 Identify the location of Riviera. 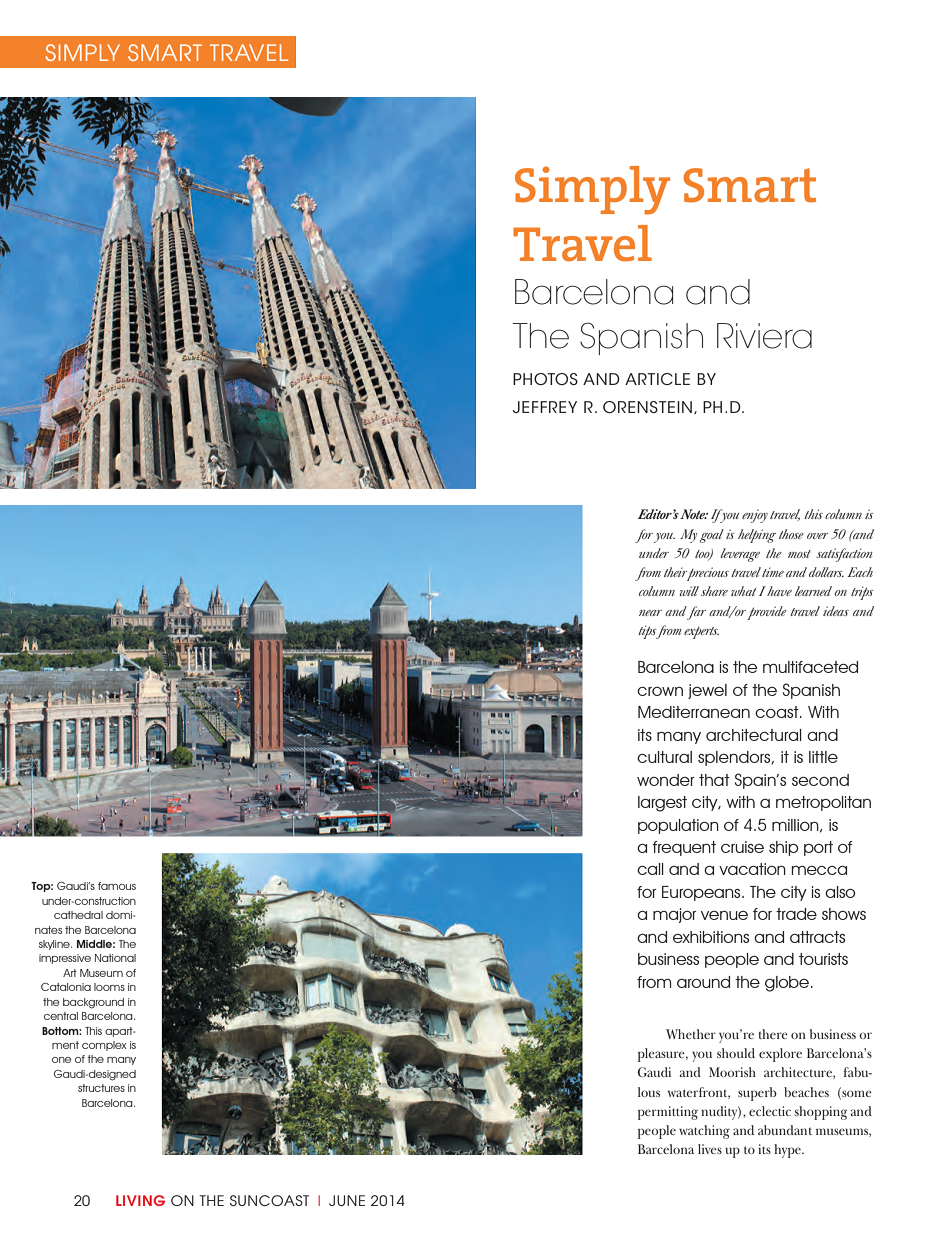
(764, 336).
